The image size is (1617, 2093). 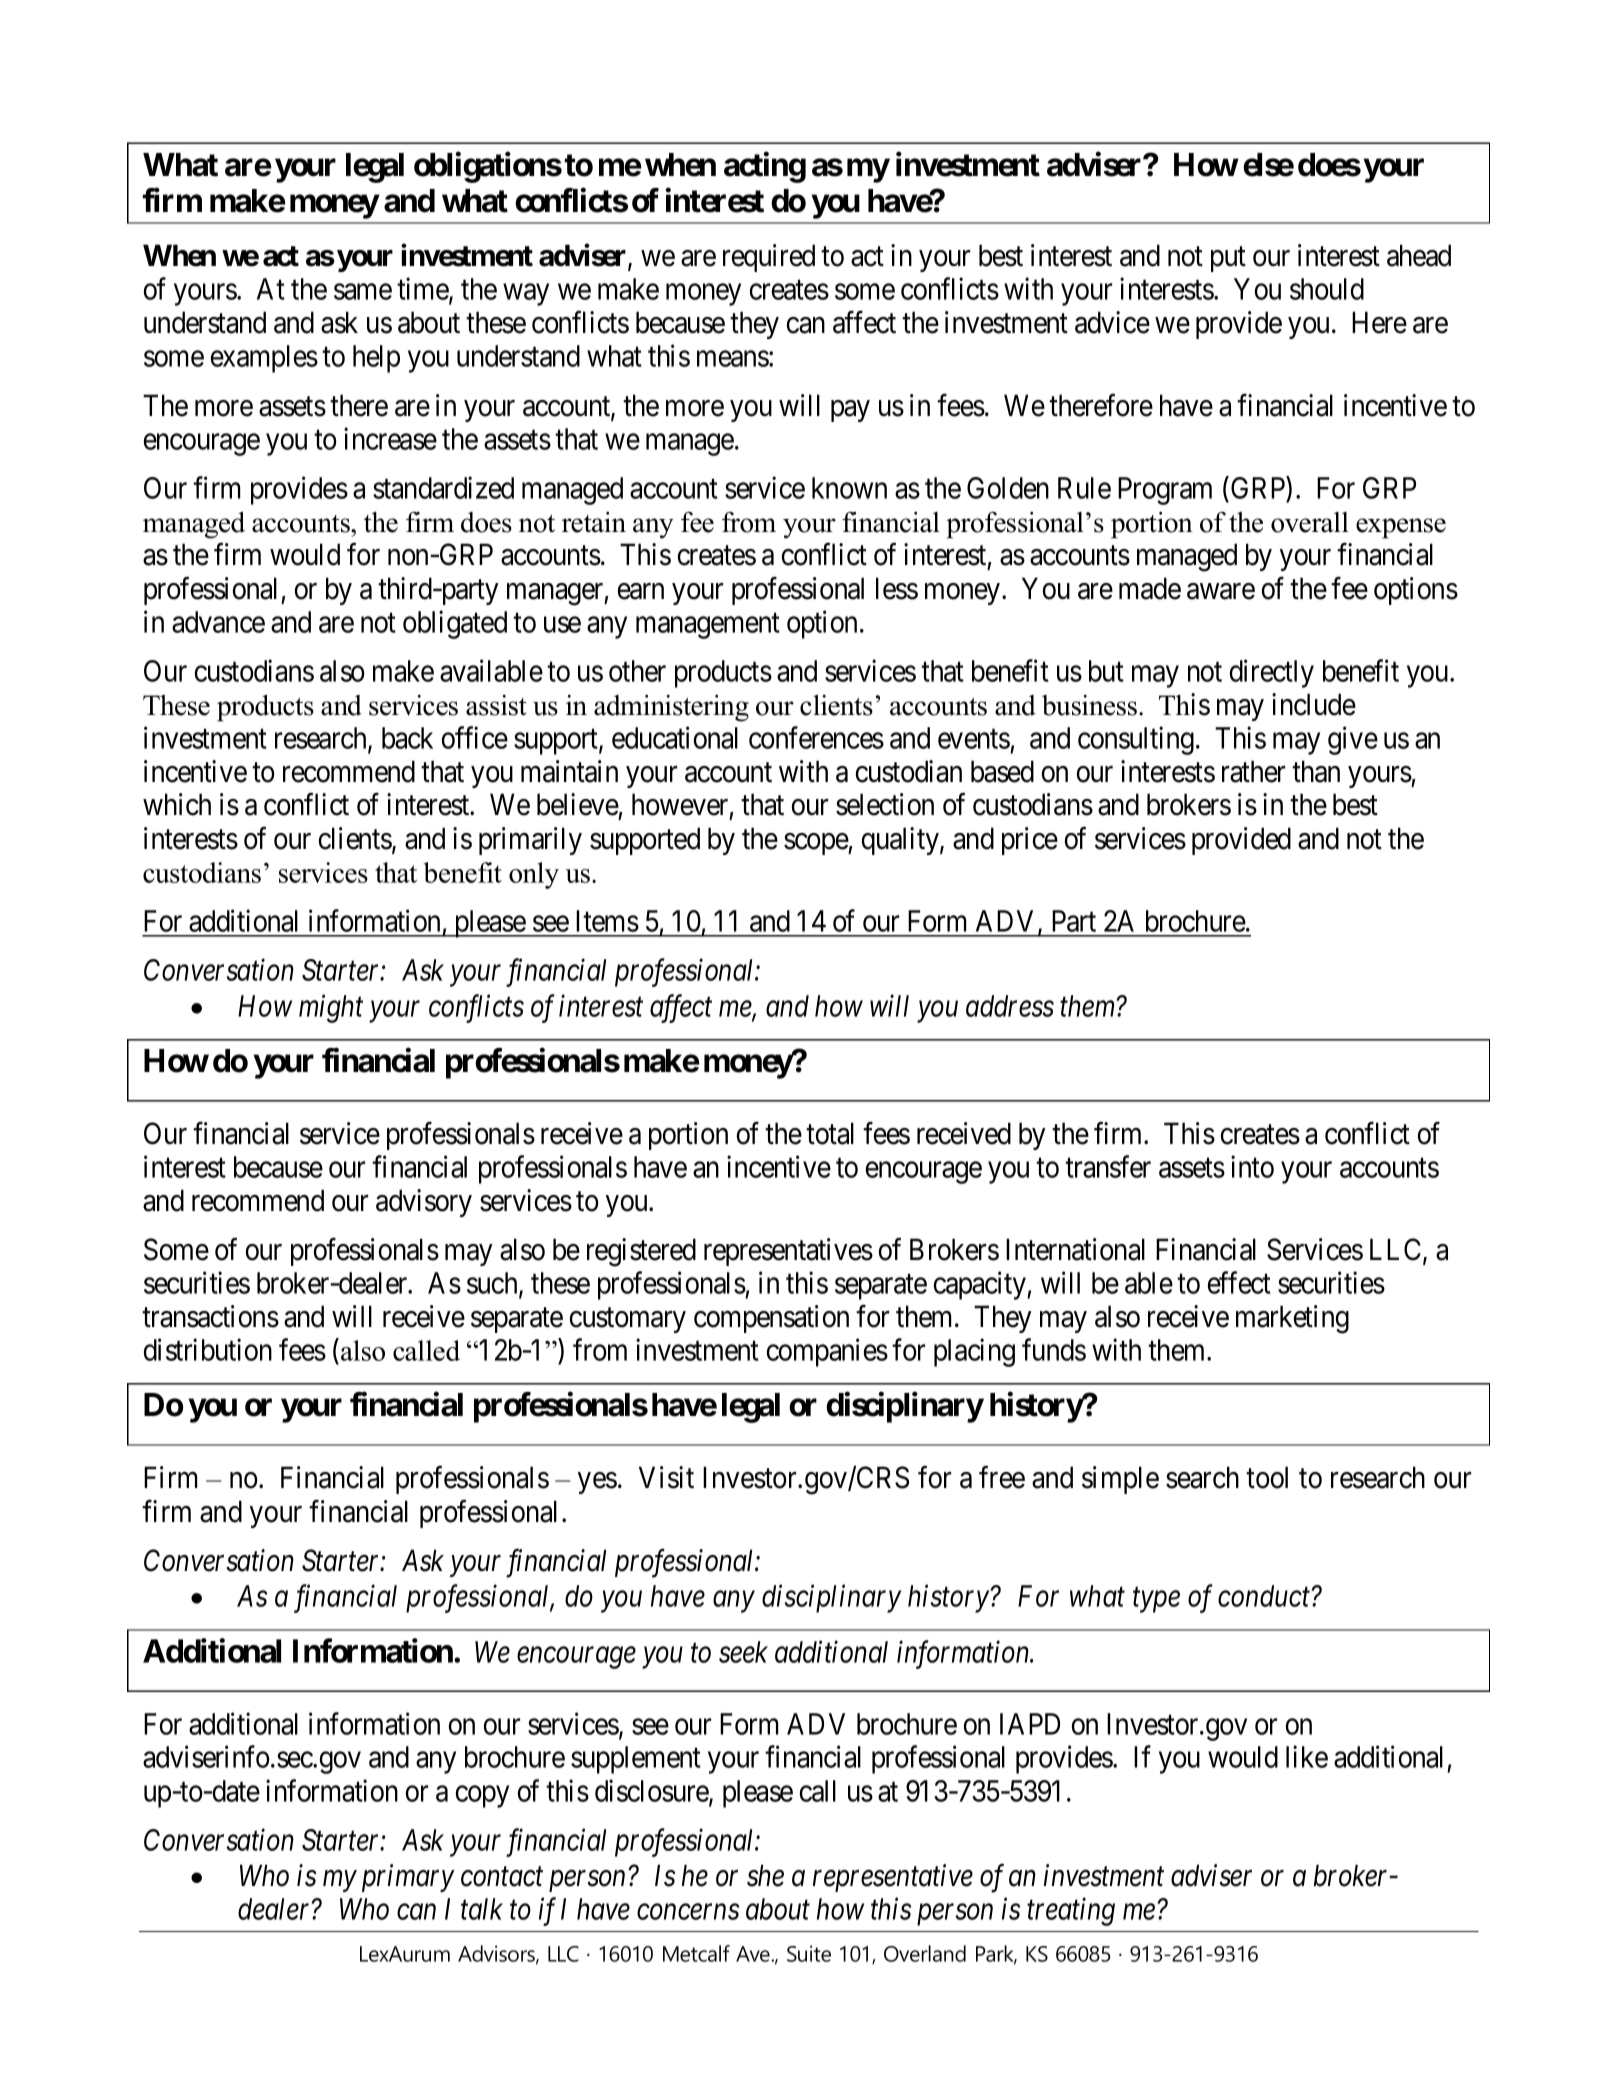 What do you see at coordinates (177, 804) in the page?
I see `which` at bounding box center [177, 804].
